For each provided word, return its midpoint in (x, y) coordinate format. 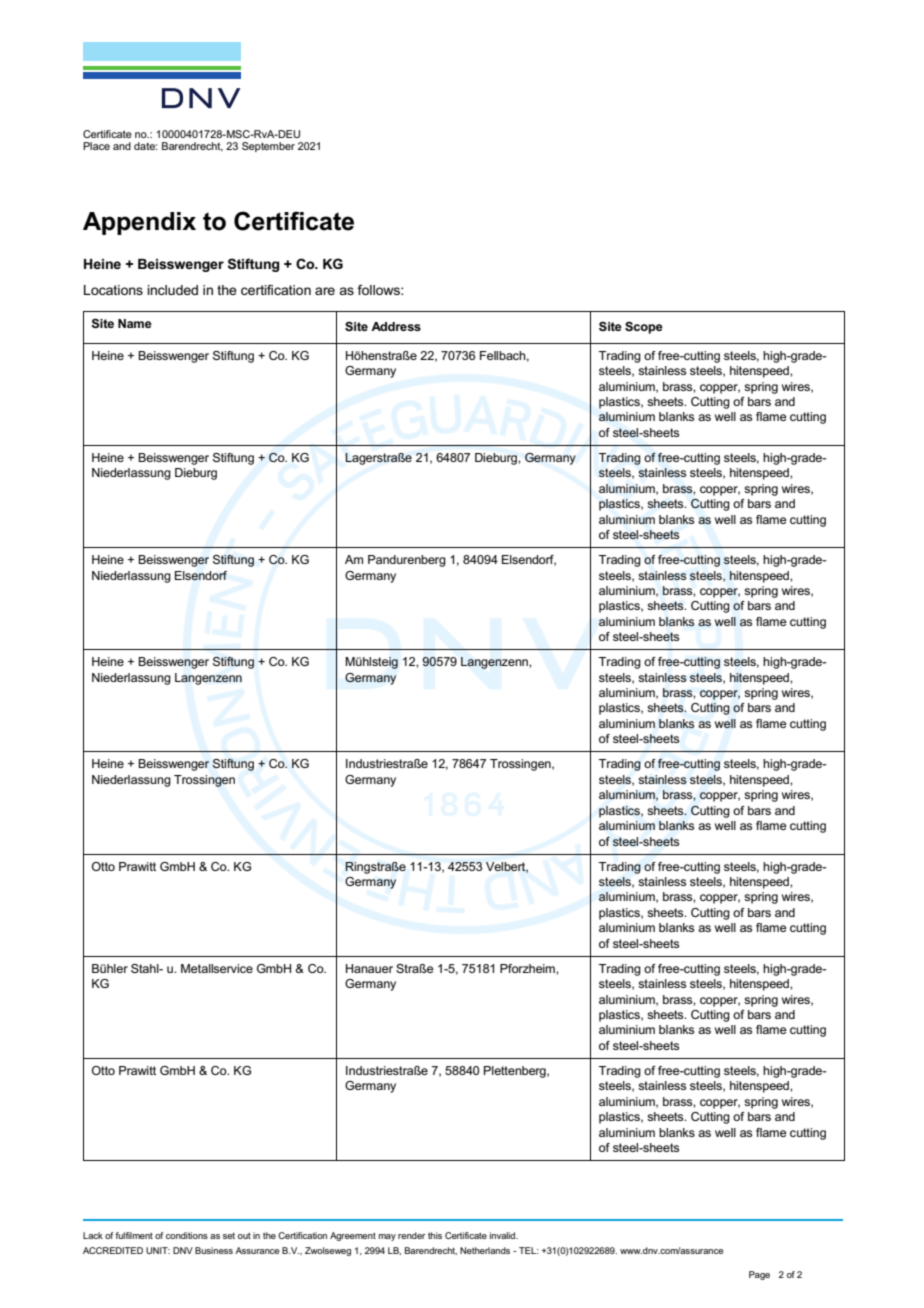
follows (379, 290)
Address (396, 326)
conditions (187, 1235)
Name (135, 323)
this (435, 1235)
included (172, 290)
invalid (504, 1235)
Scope (644, 328)
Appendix (139, 223)
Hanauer (369, 968)
